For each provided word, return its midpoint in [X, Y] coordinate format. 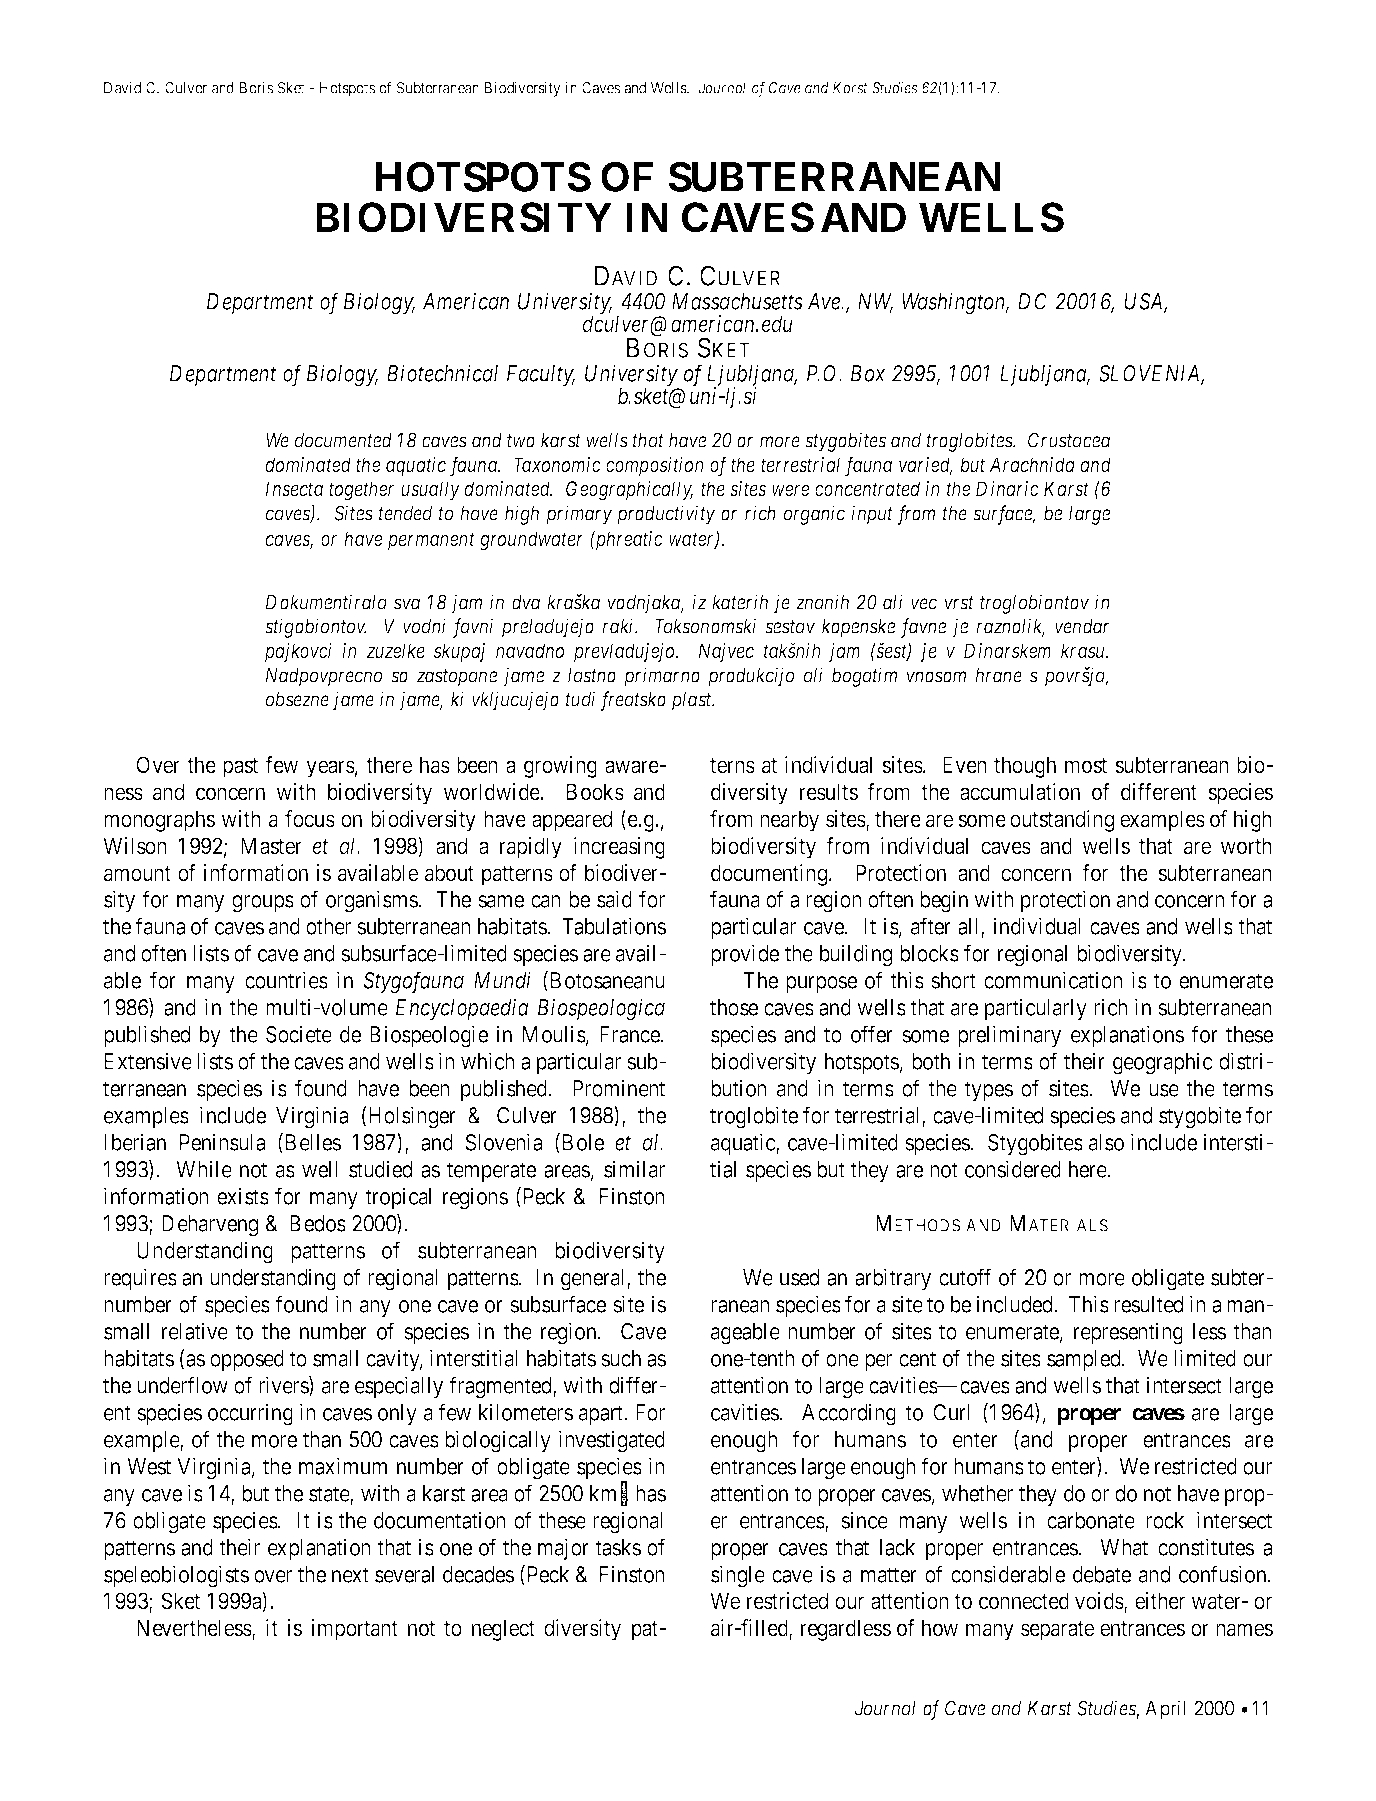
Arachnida [1032, 464]
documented [343, 440]
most [1086, 766]
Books [595, 792]
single [738, 1576]
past [240, 768]
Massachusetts [737, 301]
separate [1057, 1631]
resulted [1148, 1304]
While [204, 1169]
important [354, 1630]
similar [634, 1169]
